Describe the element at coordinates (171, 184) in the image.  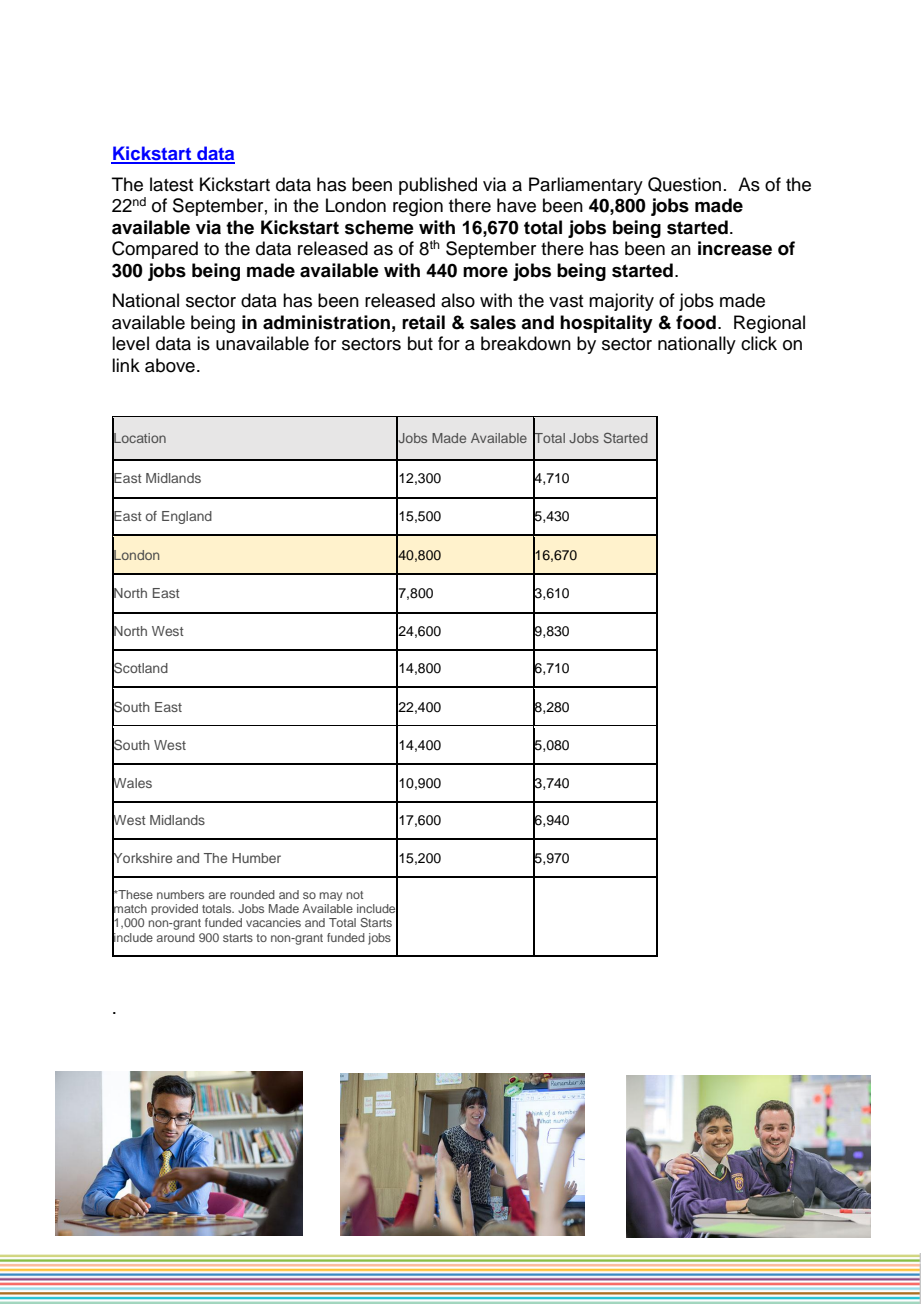
I see `latest` at that location.
